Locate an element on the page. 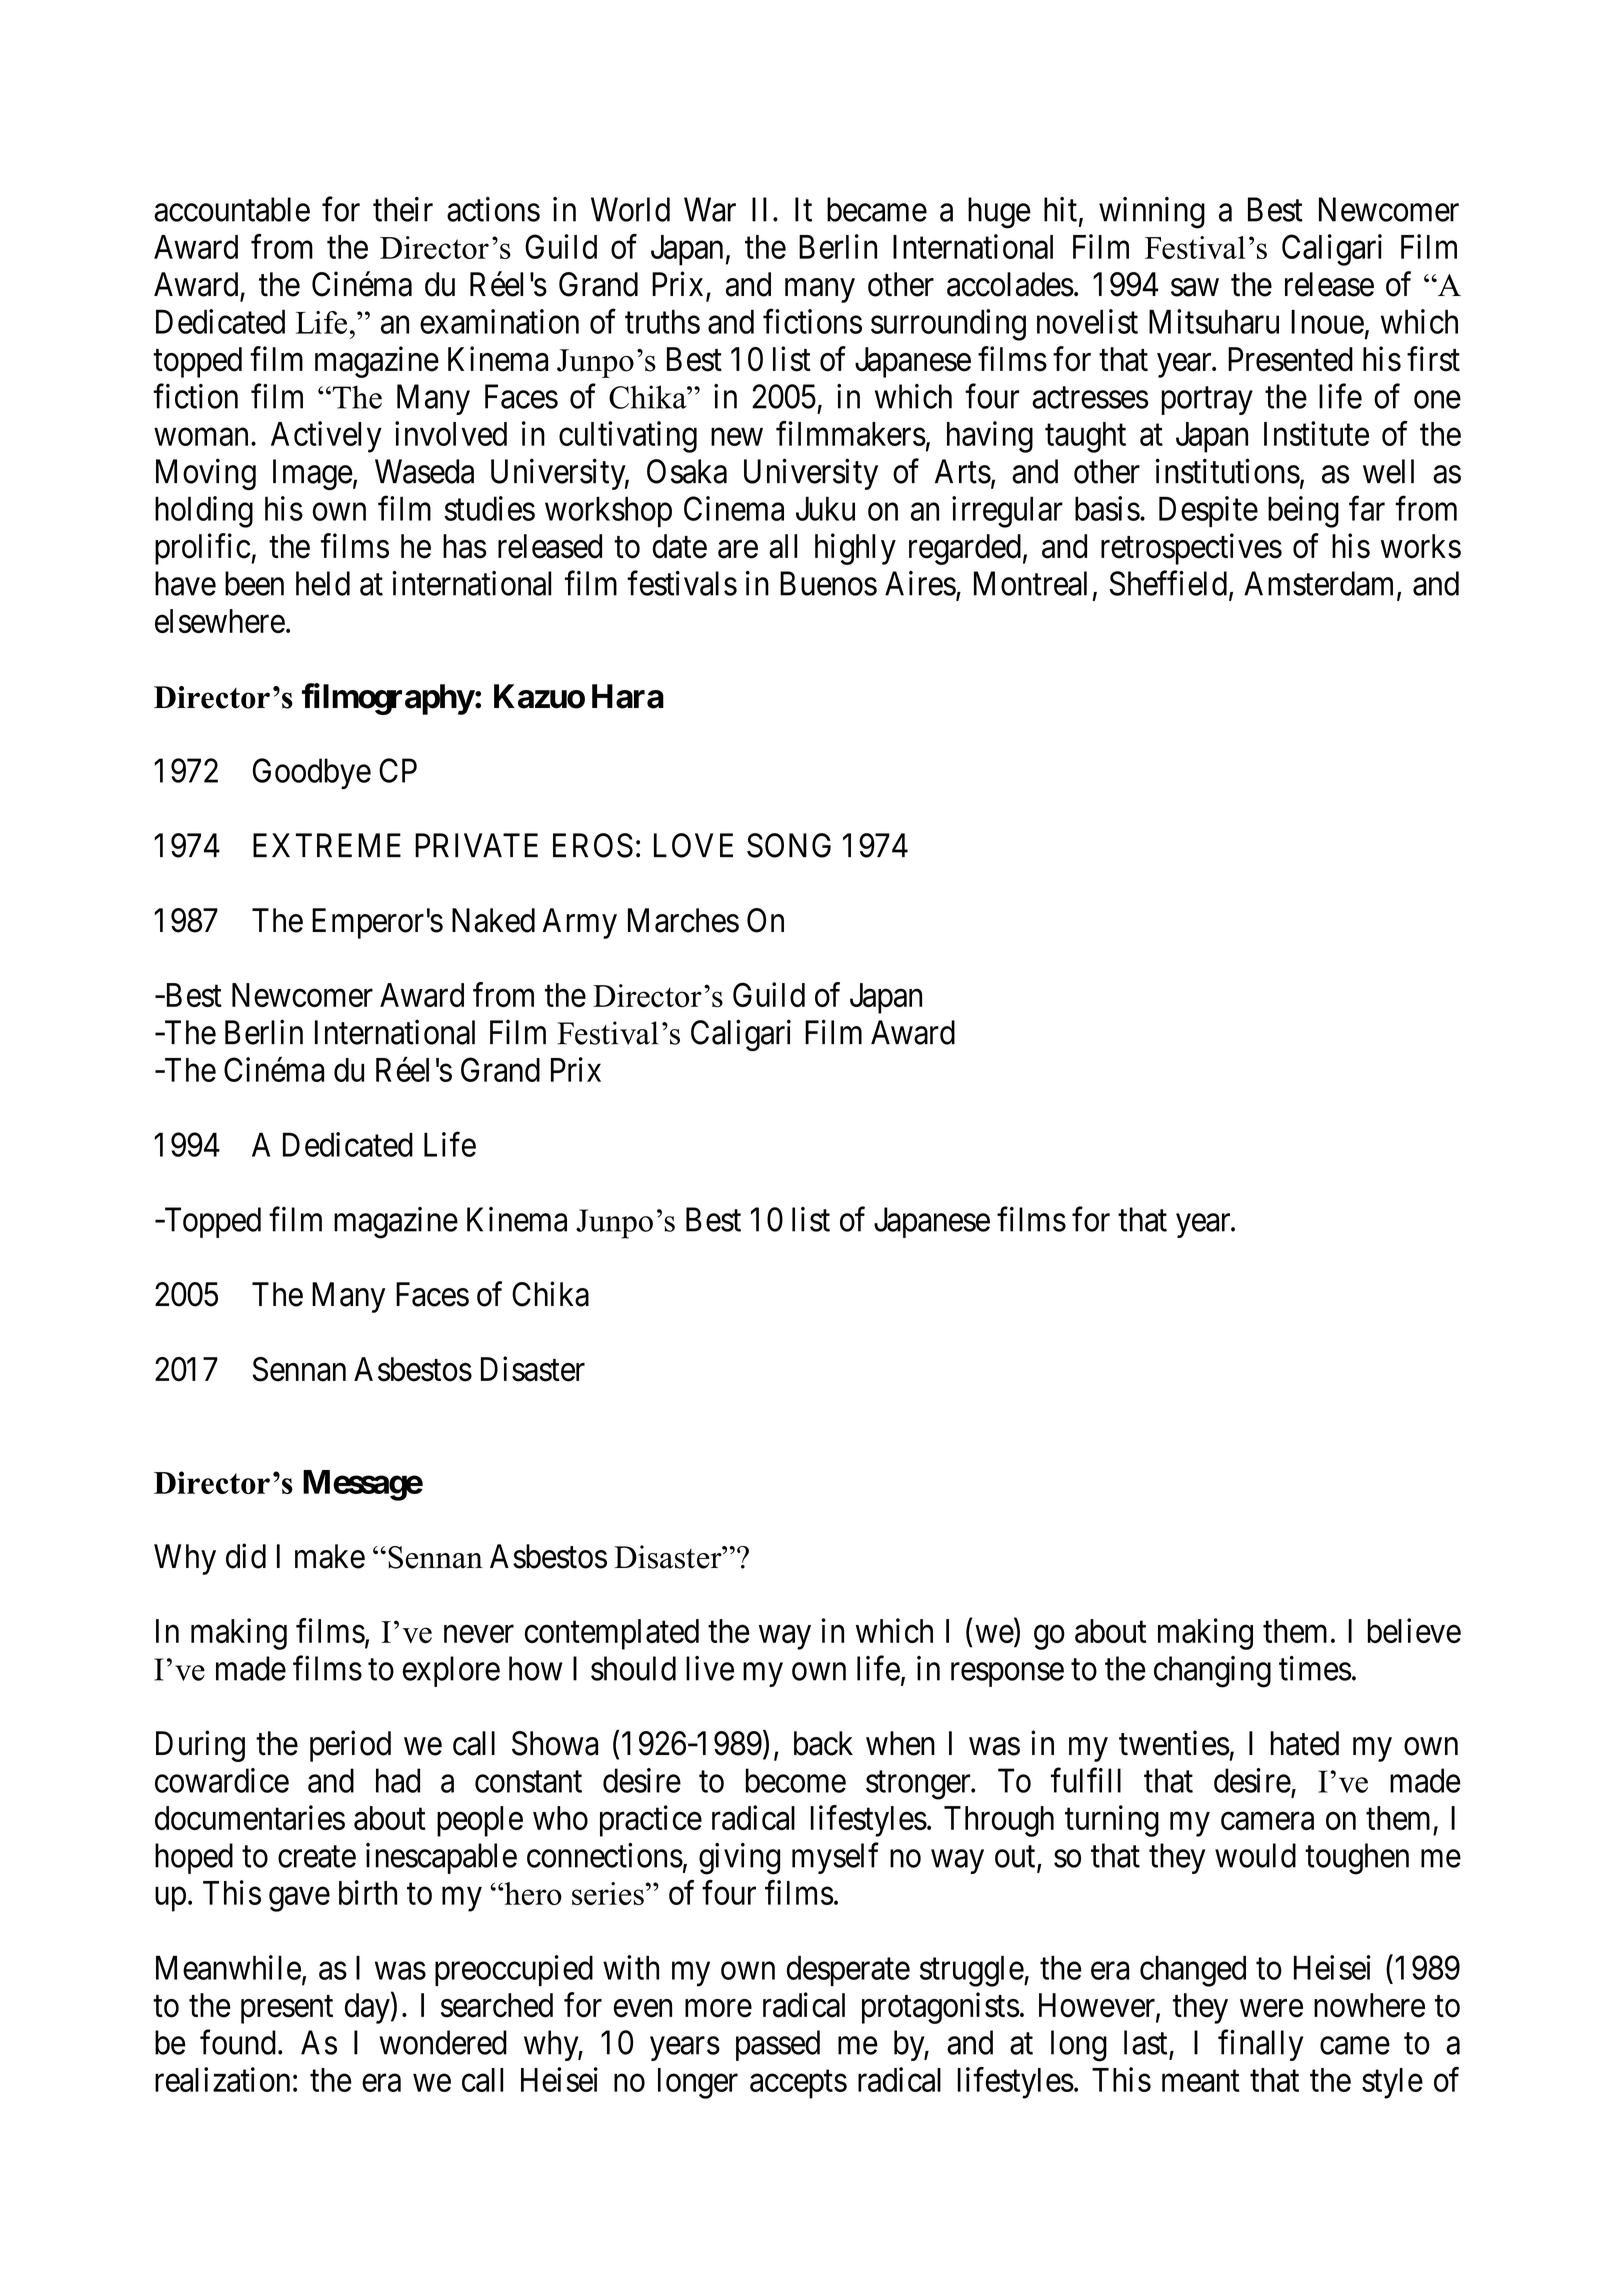 This image has width=1613, height=2282. their is located at coordinates (403, 209).
